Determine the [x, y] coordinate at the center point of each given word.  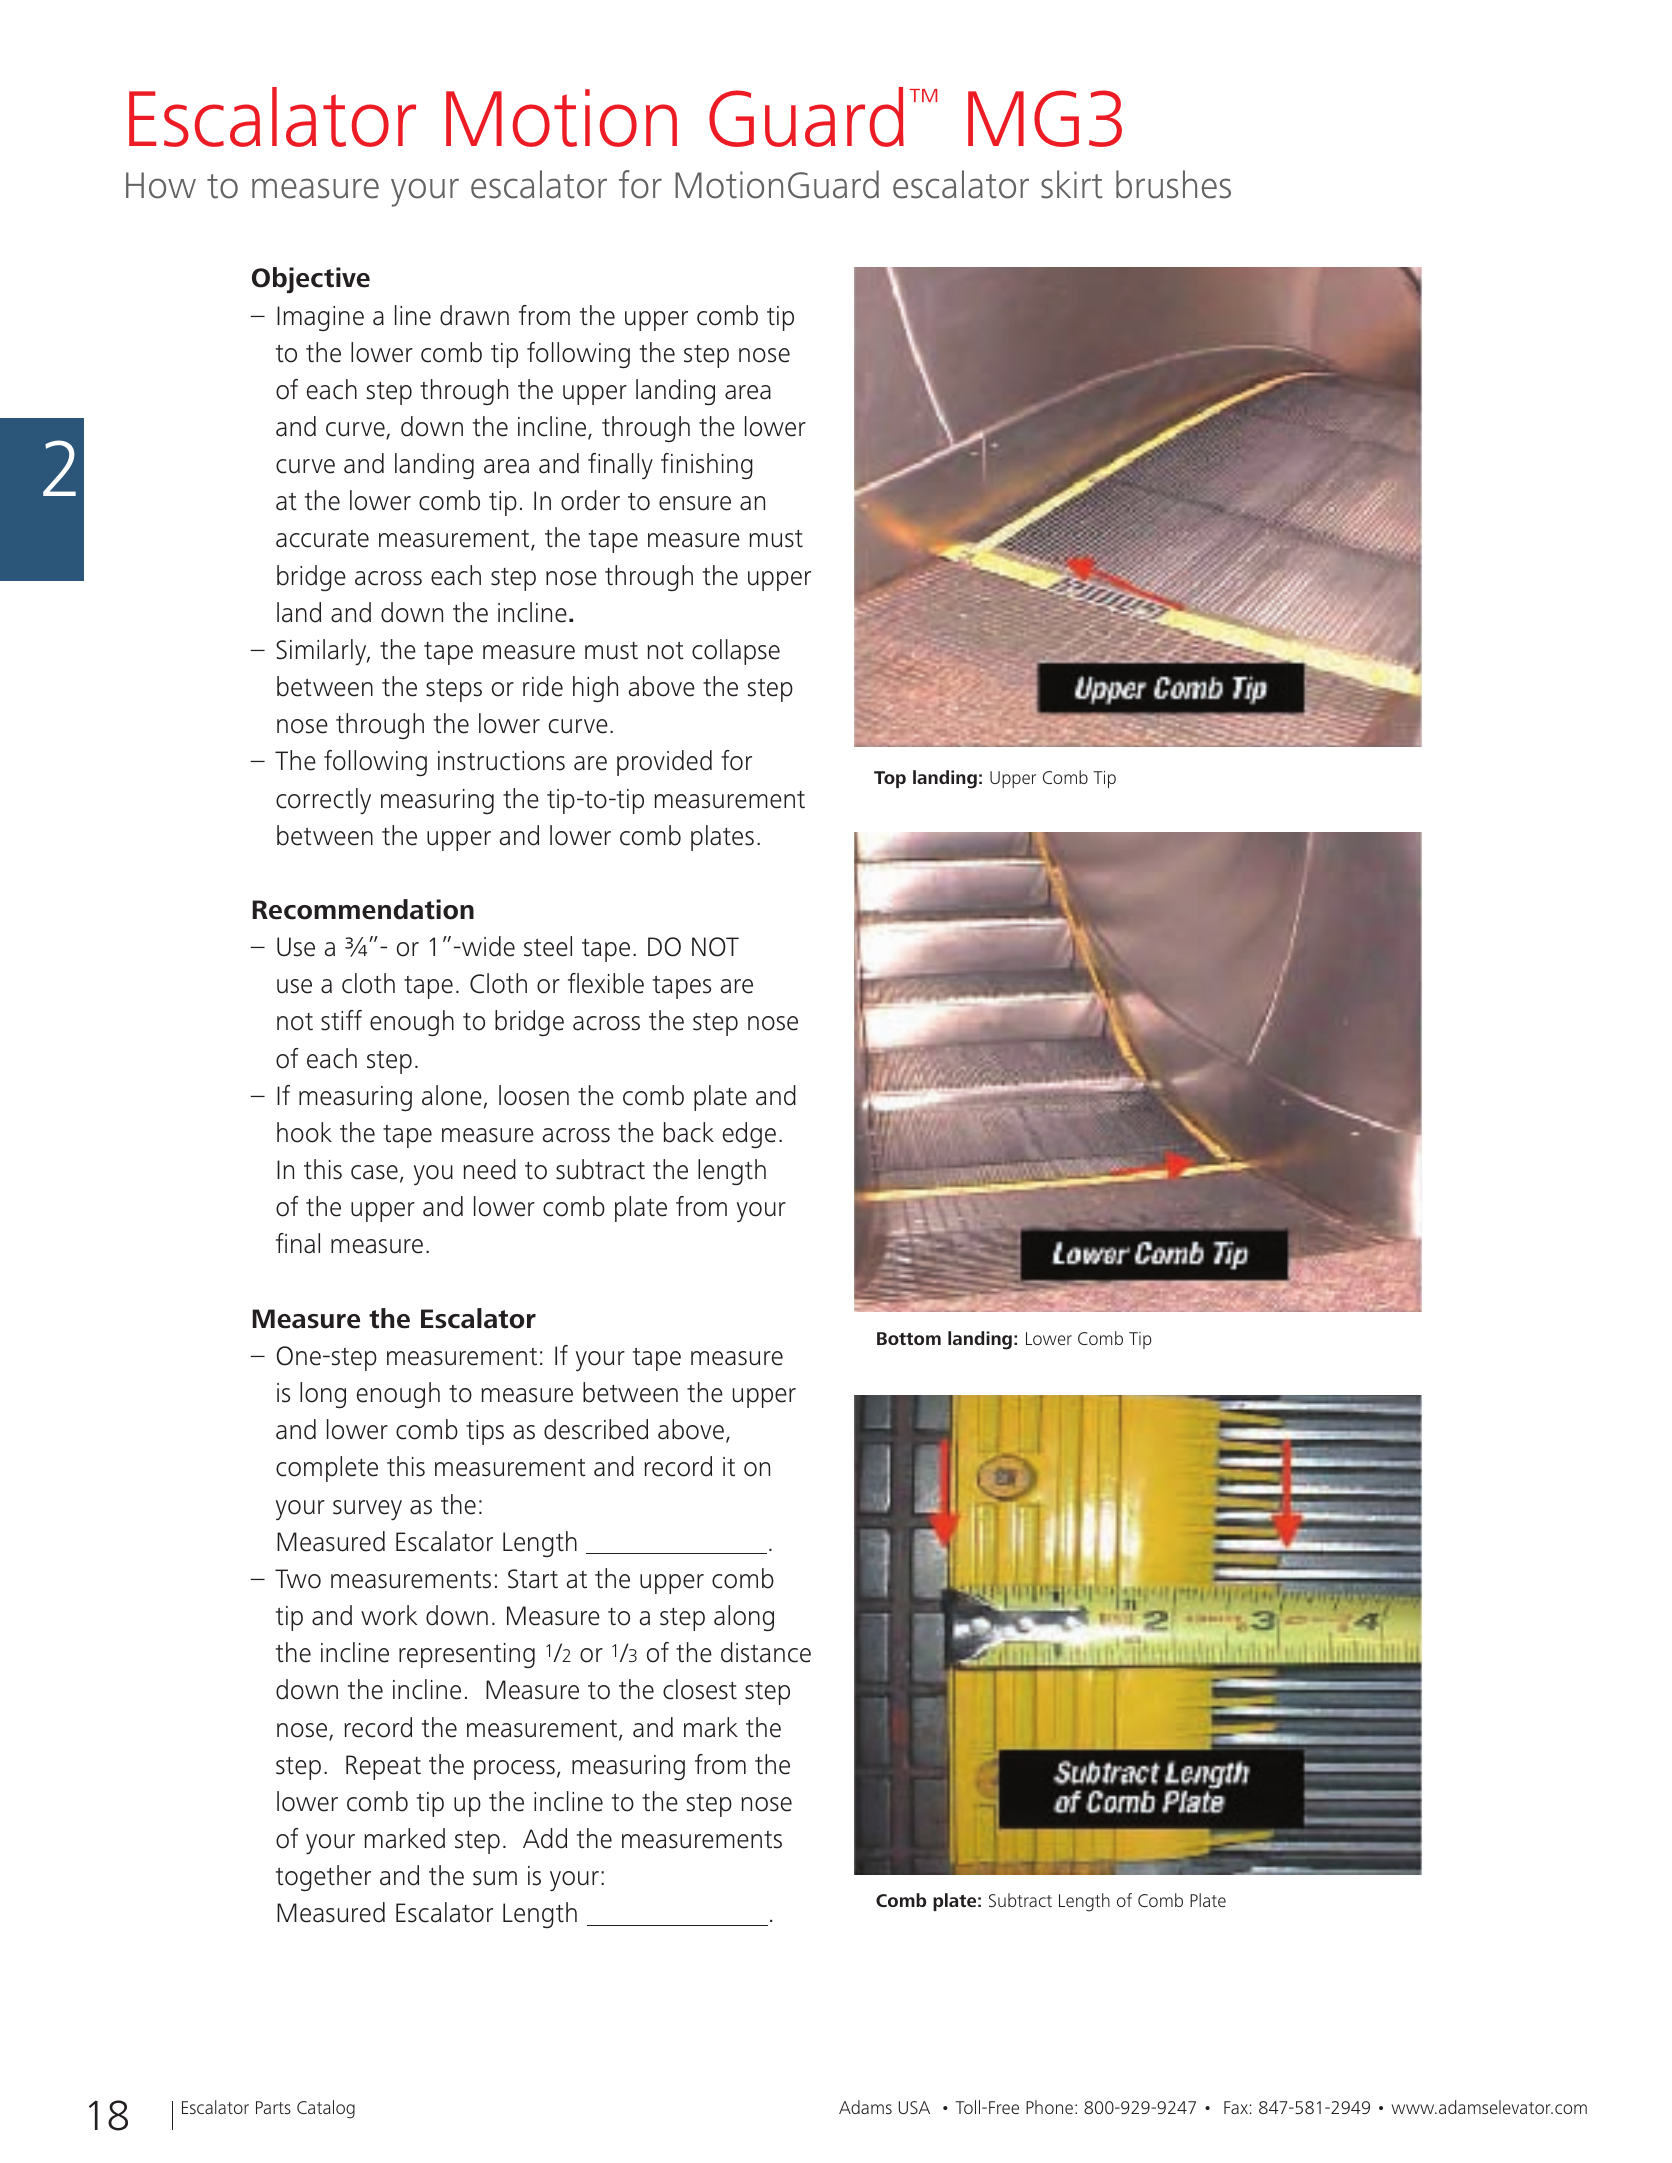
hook [304, 1132]
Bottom [909, 1338]
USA [914, 2107]
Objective [311, 280]
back [689, 1132]
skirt [1072, 184]
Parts [273, 2107]
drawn [474, 315]
